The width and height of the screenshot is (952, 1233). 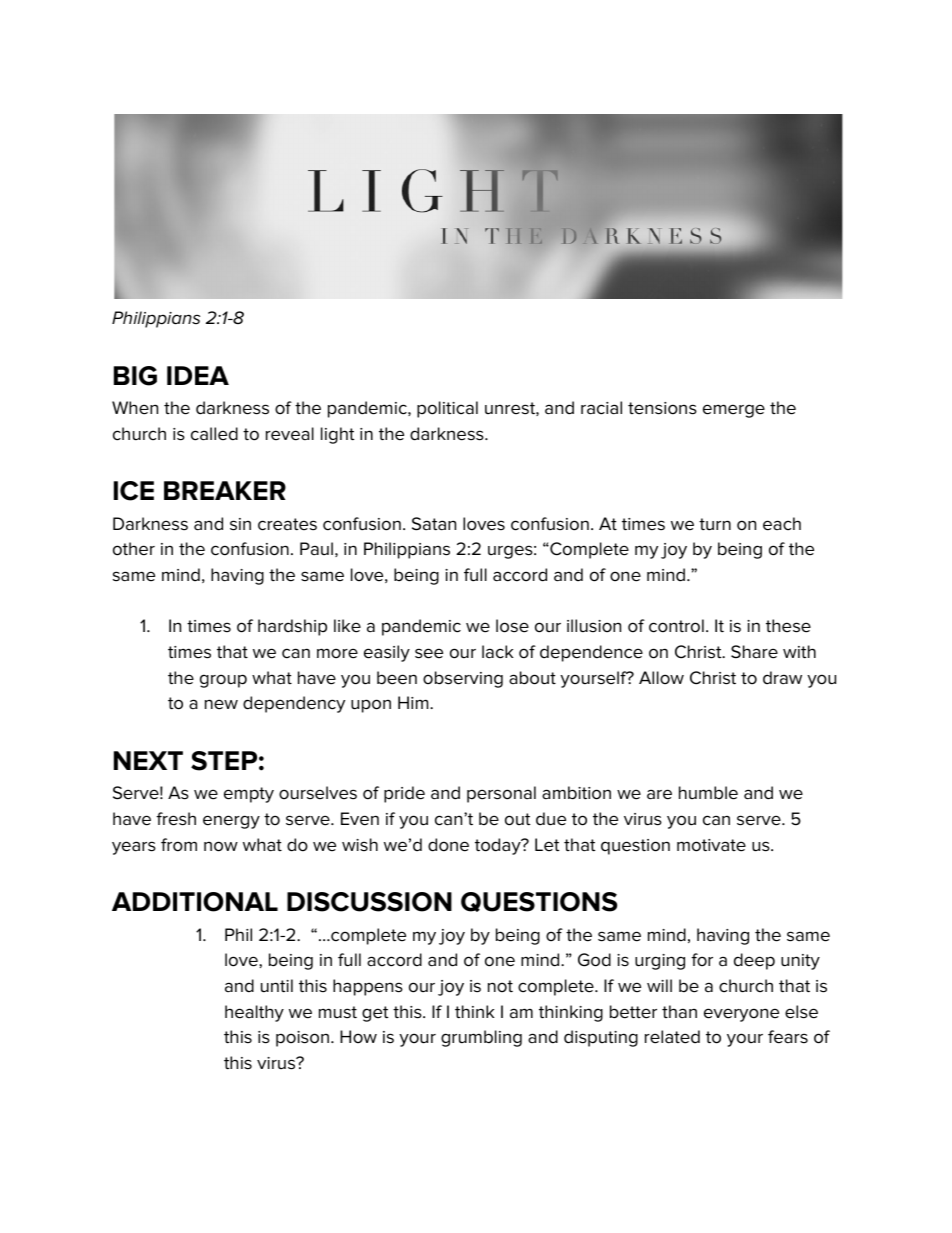 I want to click on emerge, so click(x=734, y=411).
